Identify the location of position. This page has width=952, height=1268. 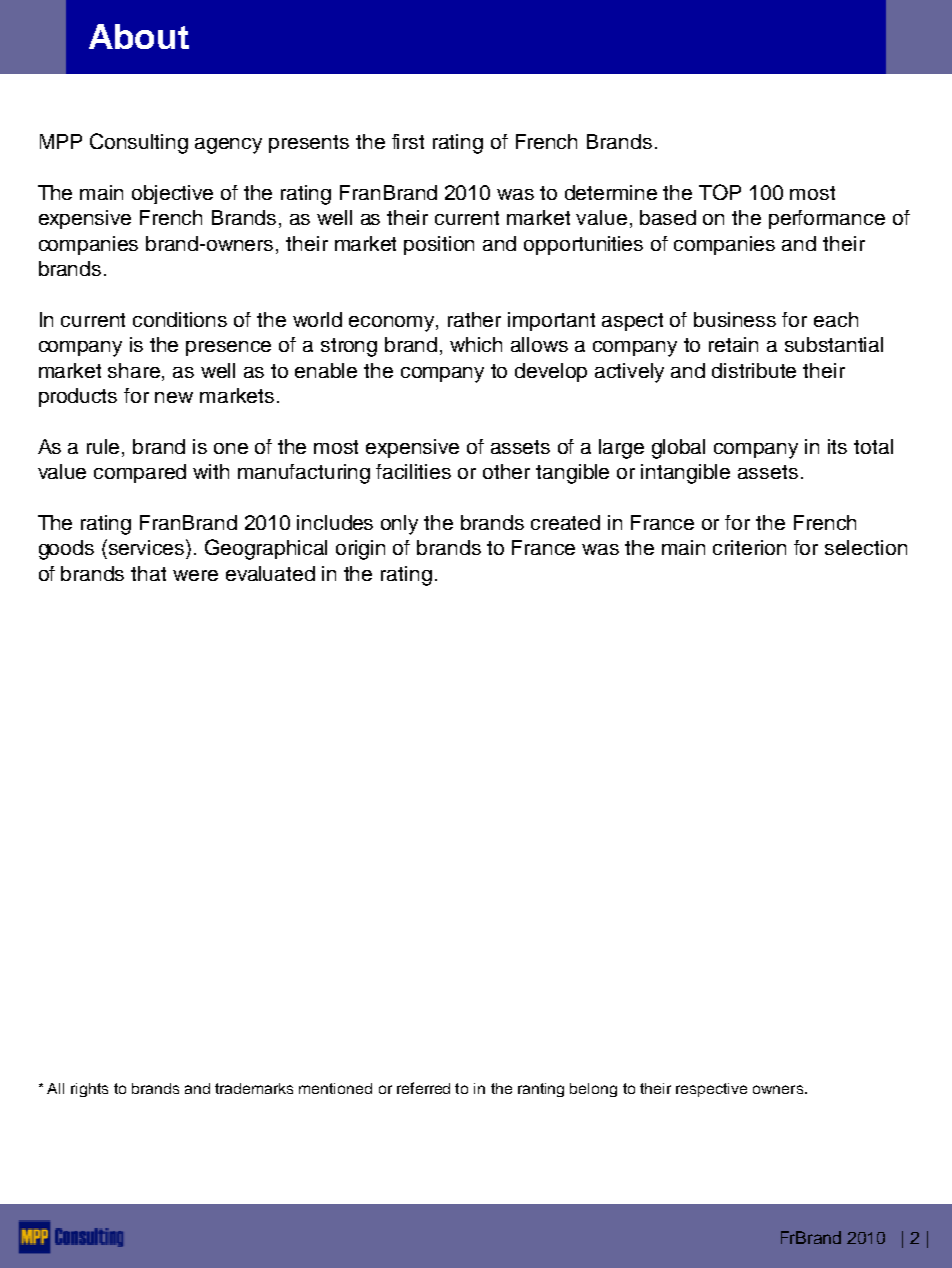
(439, 245).
